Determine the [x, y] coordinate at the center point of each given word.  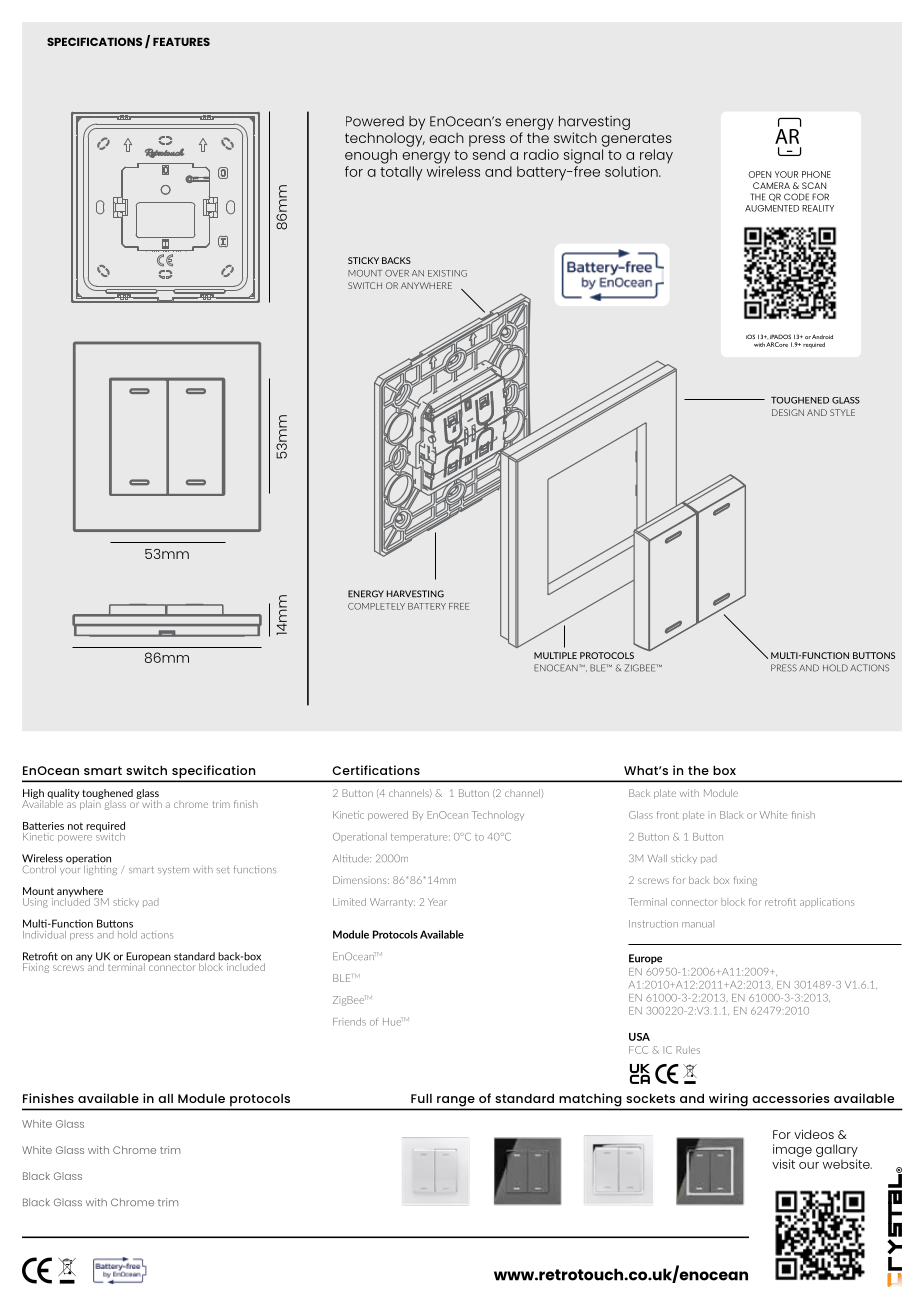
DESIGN [788, 412]
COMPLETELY [376, 606]
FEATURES [181, 41]
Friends [349, 1022]
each [446, 138]
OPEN [759, 174]
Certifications [376, 770]
